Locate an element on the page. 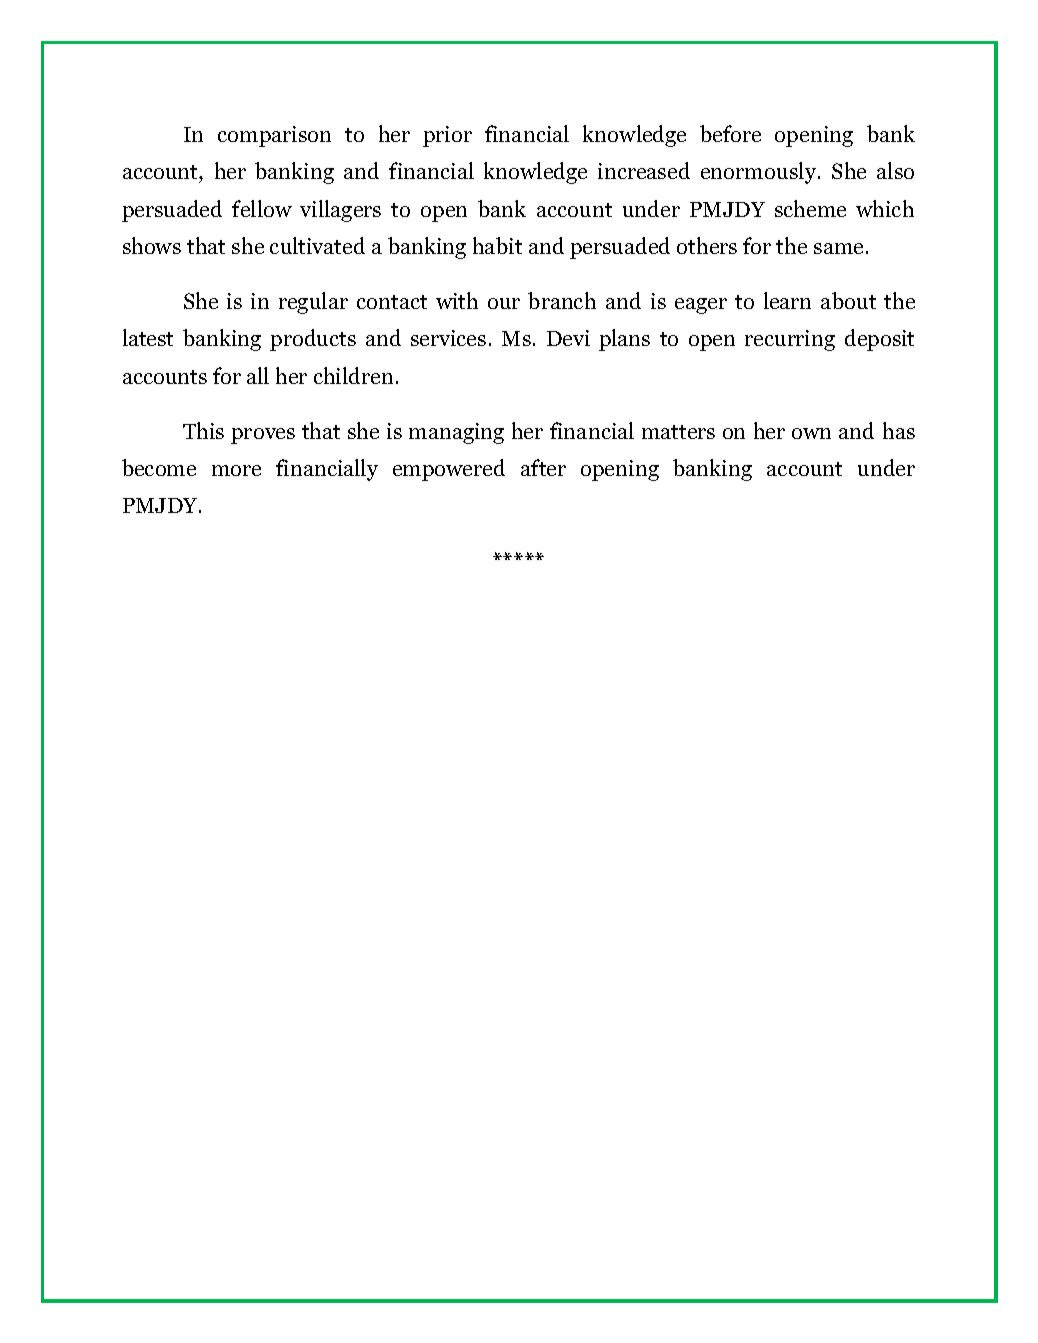 Image resolution: width=1038 pixels, height=1343 pixels. comparison is located at coordinates (274, 136).
